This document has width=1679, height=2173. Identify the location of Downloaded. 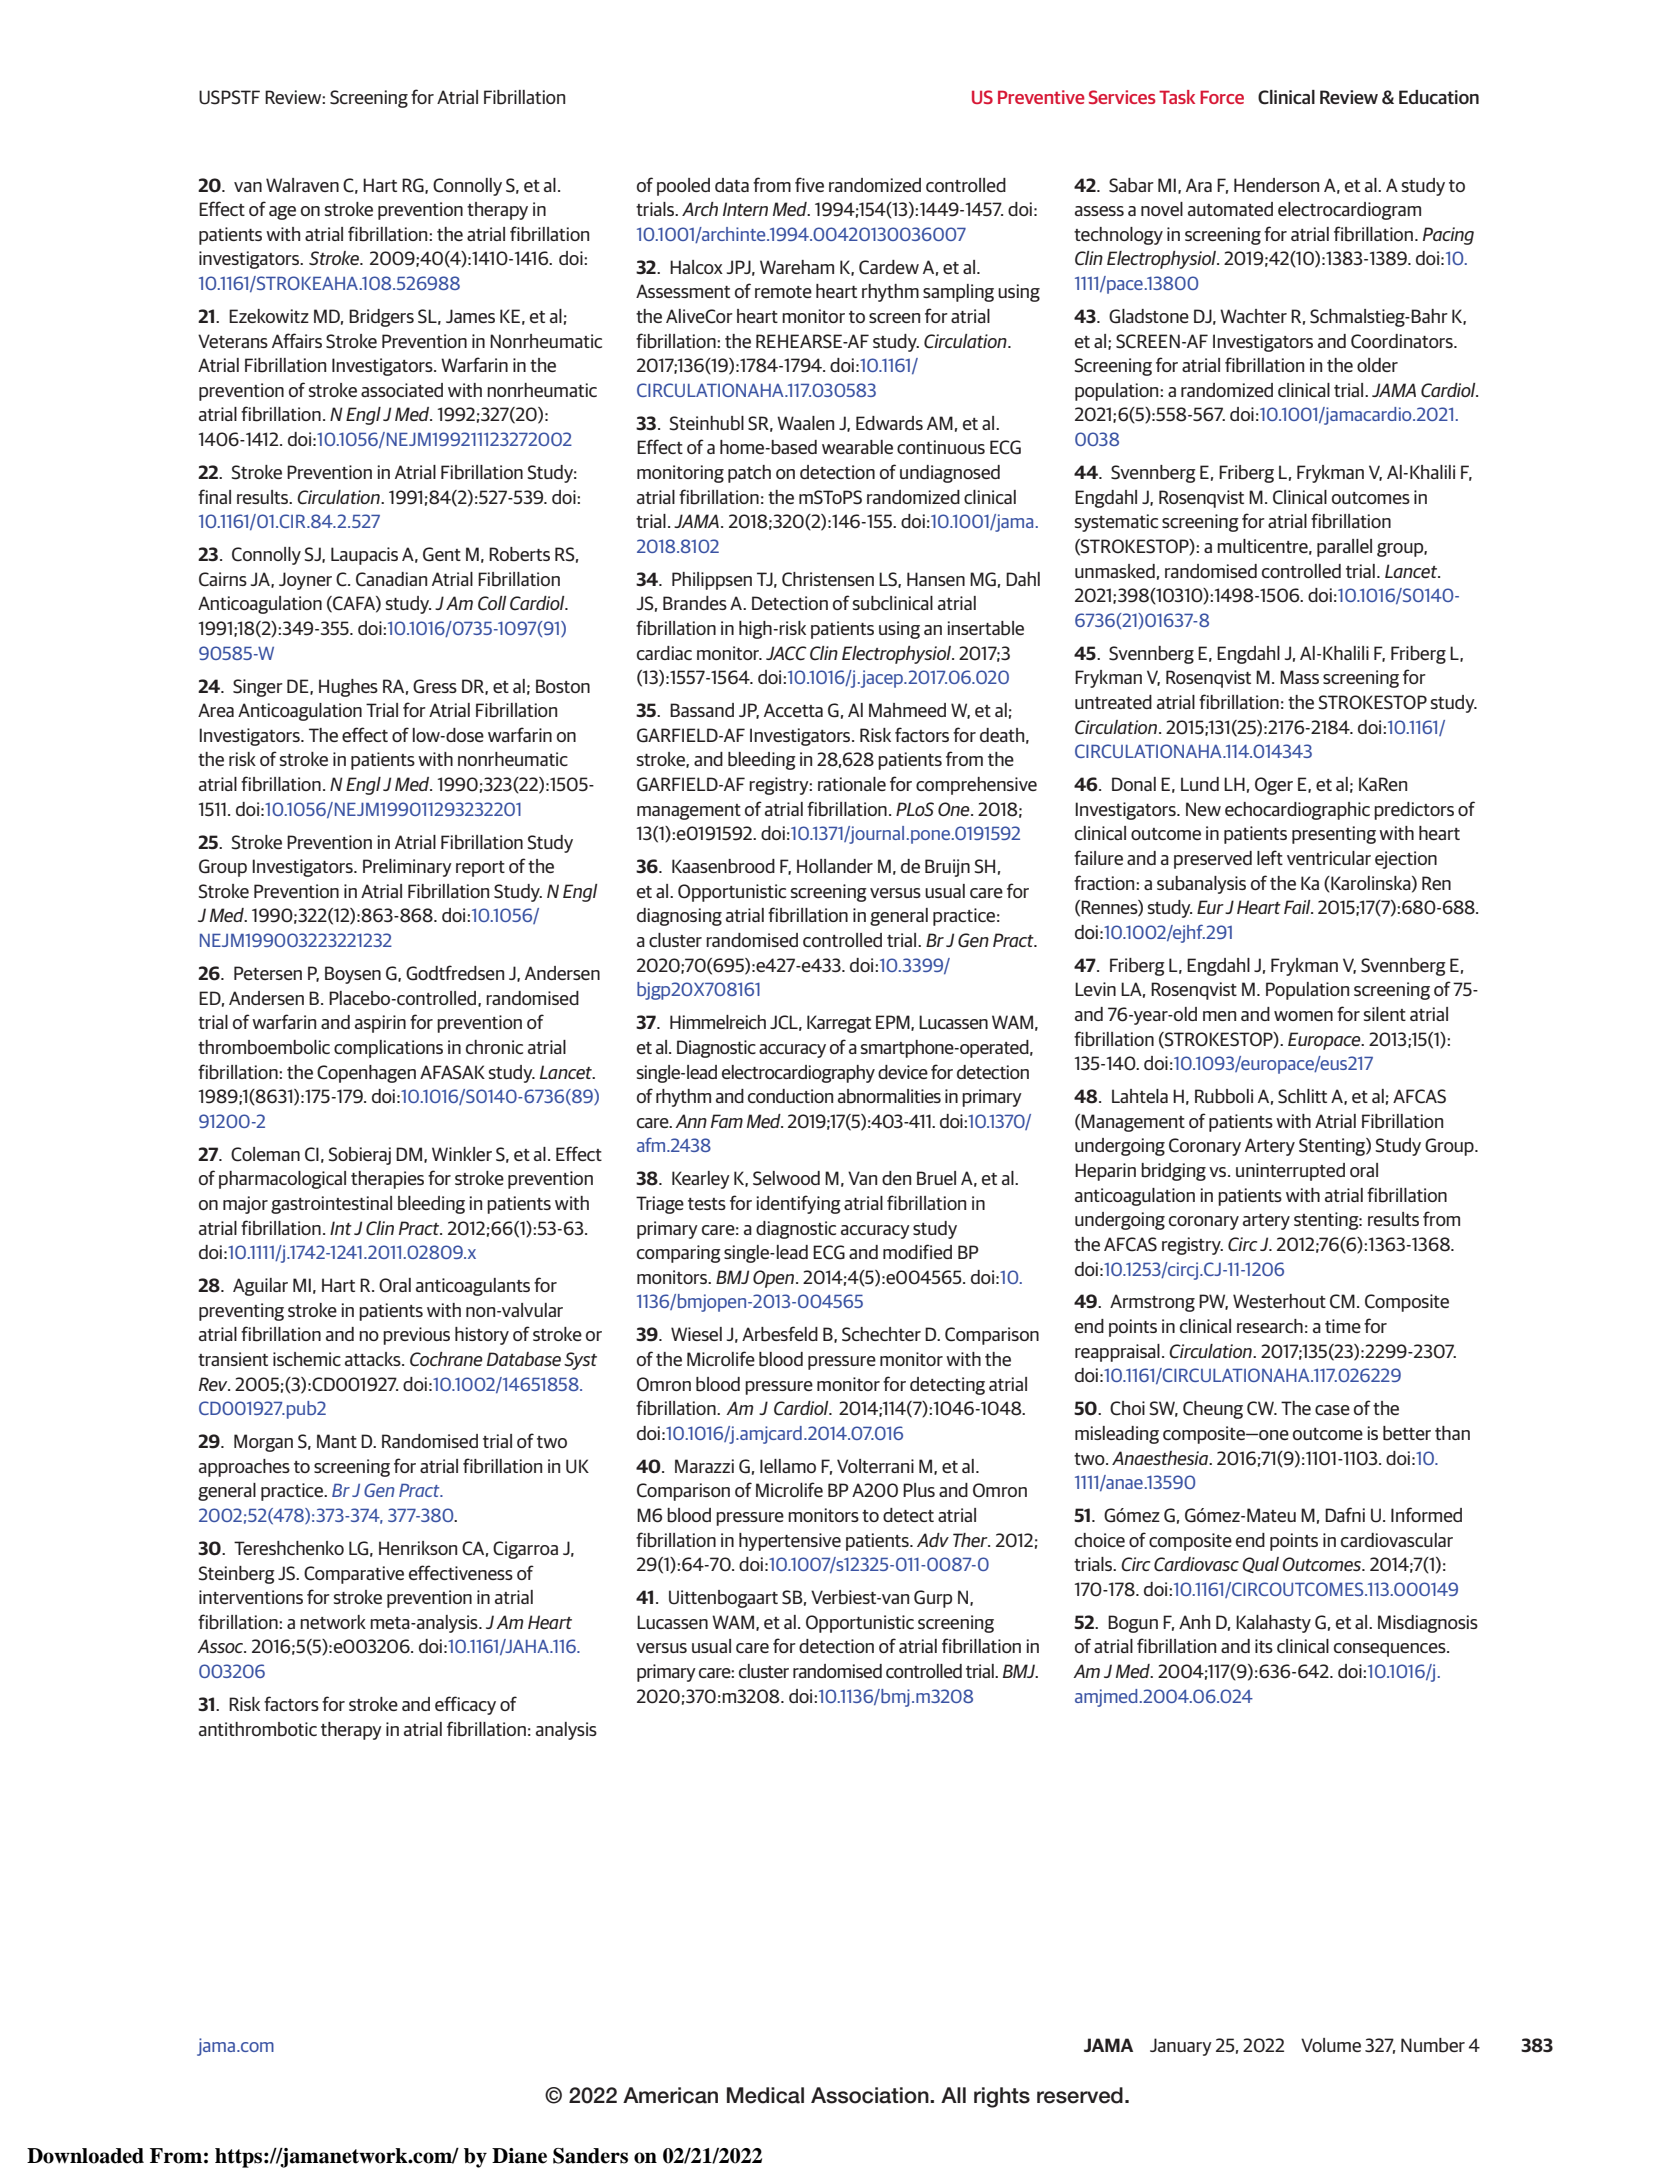
(85, 2156).
